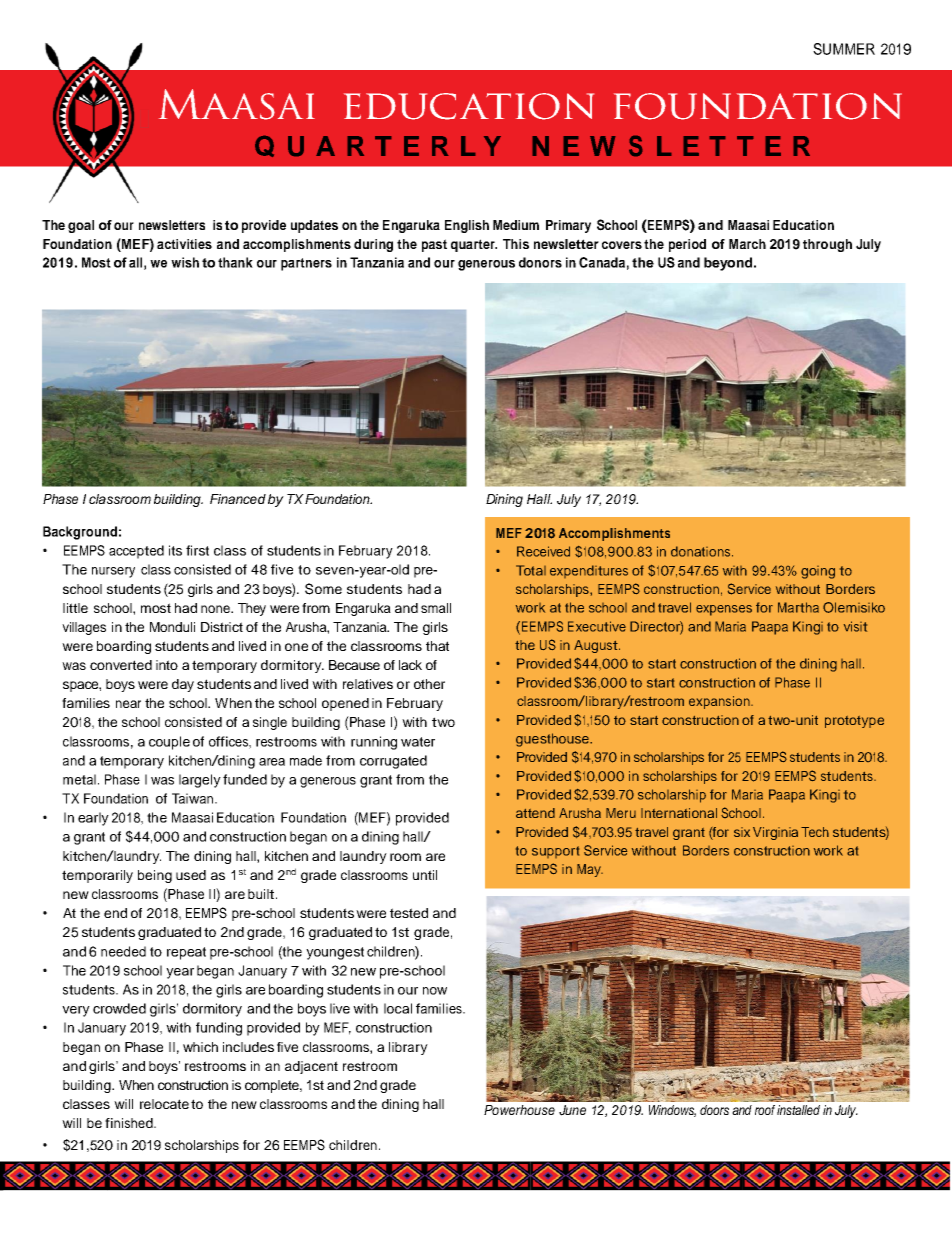  Describe the element at coordinates (540, 262) in the screenshot. I see `donors` at that location.
